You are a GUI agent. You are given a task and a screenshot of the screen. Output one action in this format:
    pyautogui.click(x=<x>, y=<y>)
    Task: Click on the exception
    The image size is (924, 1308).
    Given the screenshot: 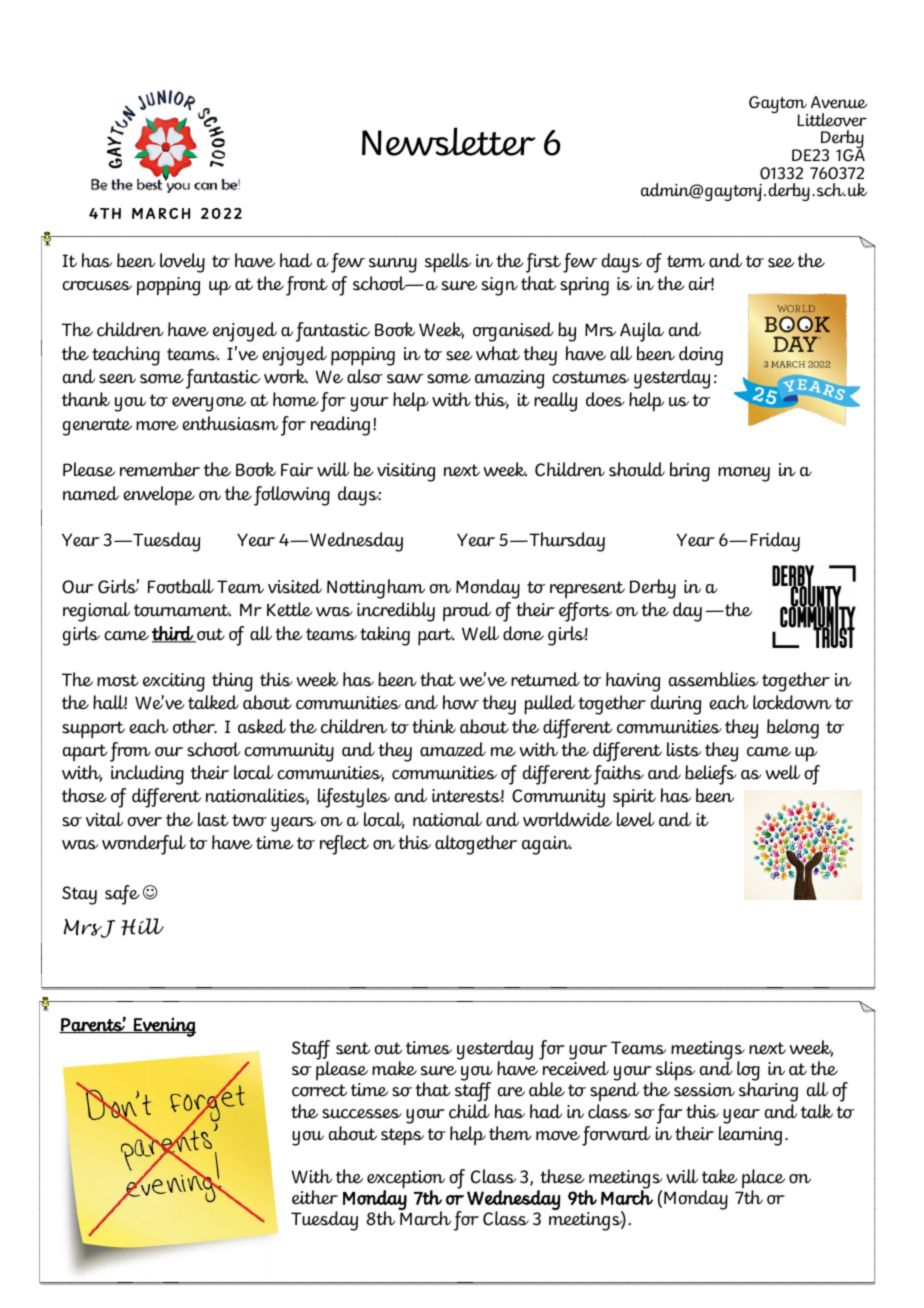 What is the action you would take?
    pyautogui.click(x=406, y=1180)
